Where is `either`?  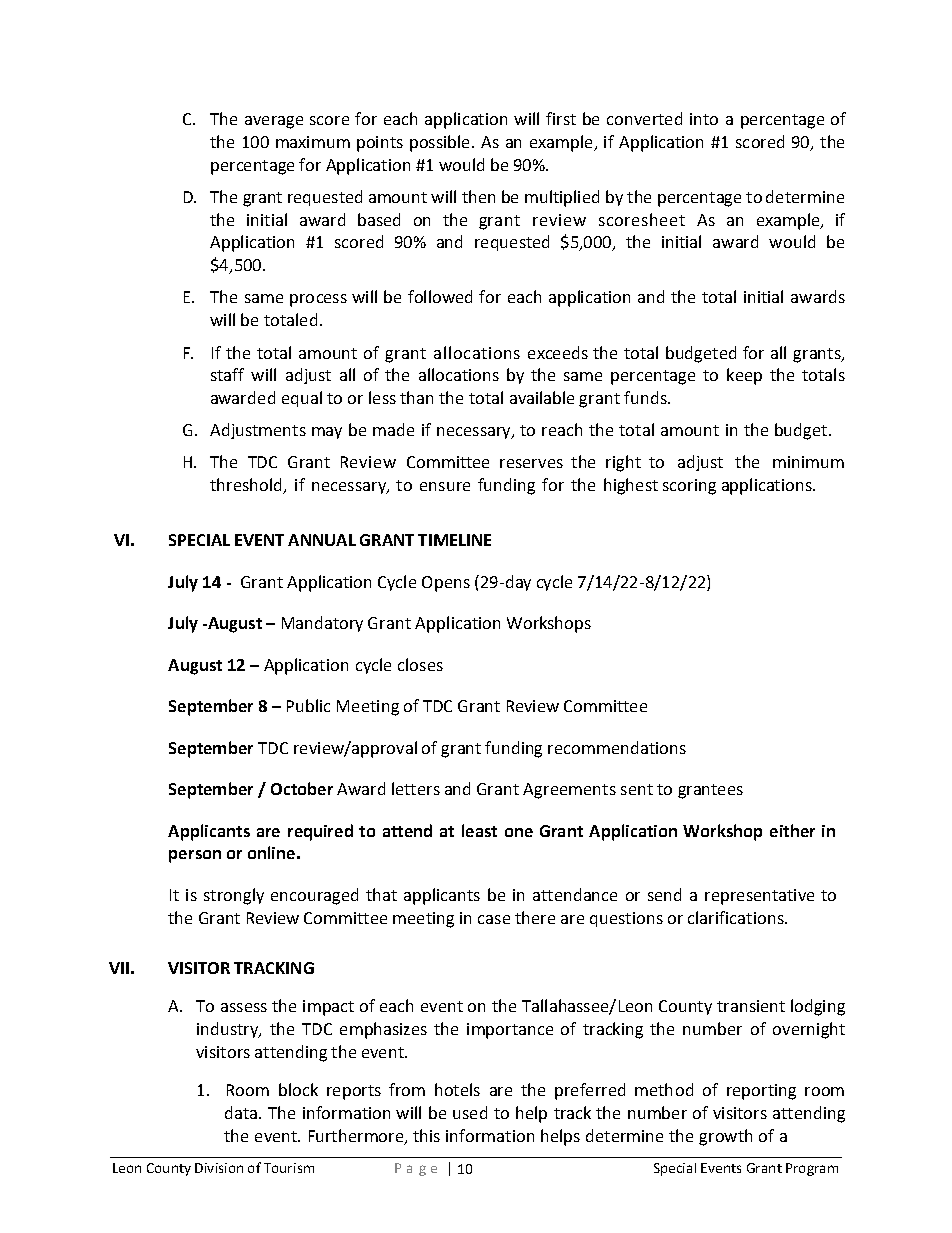
either is located at coordinates (792, 830).
